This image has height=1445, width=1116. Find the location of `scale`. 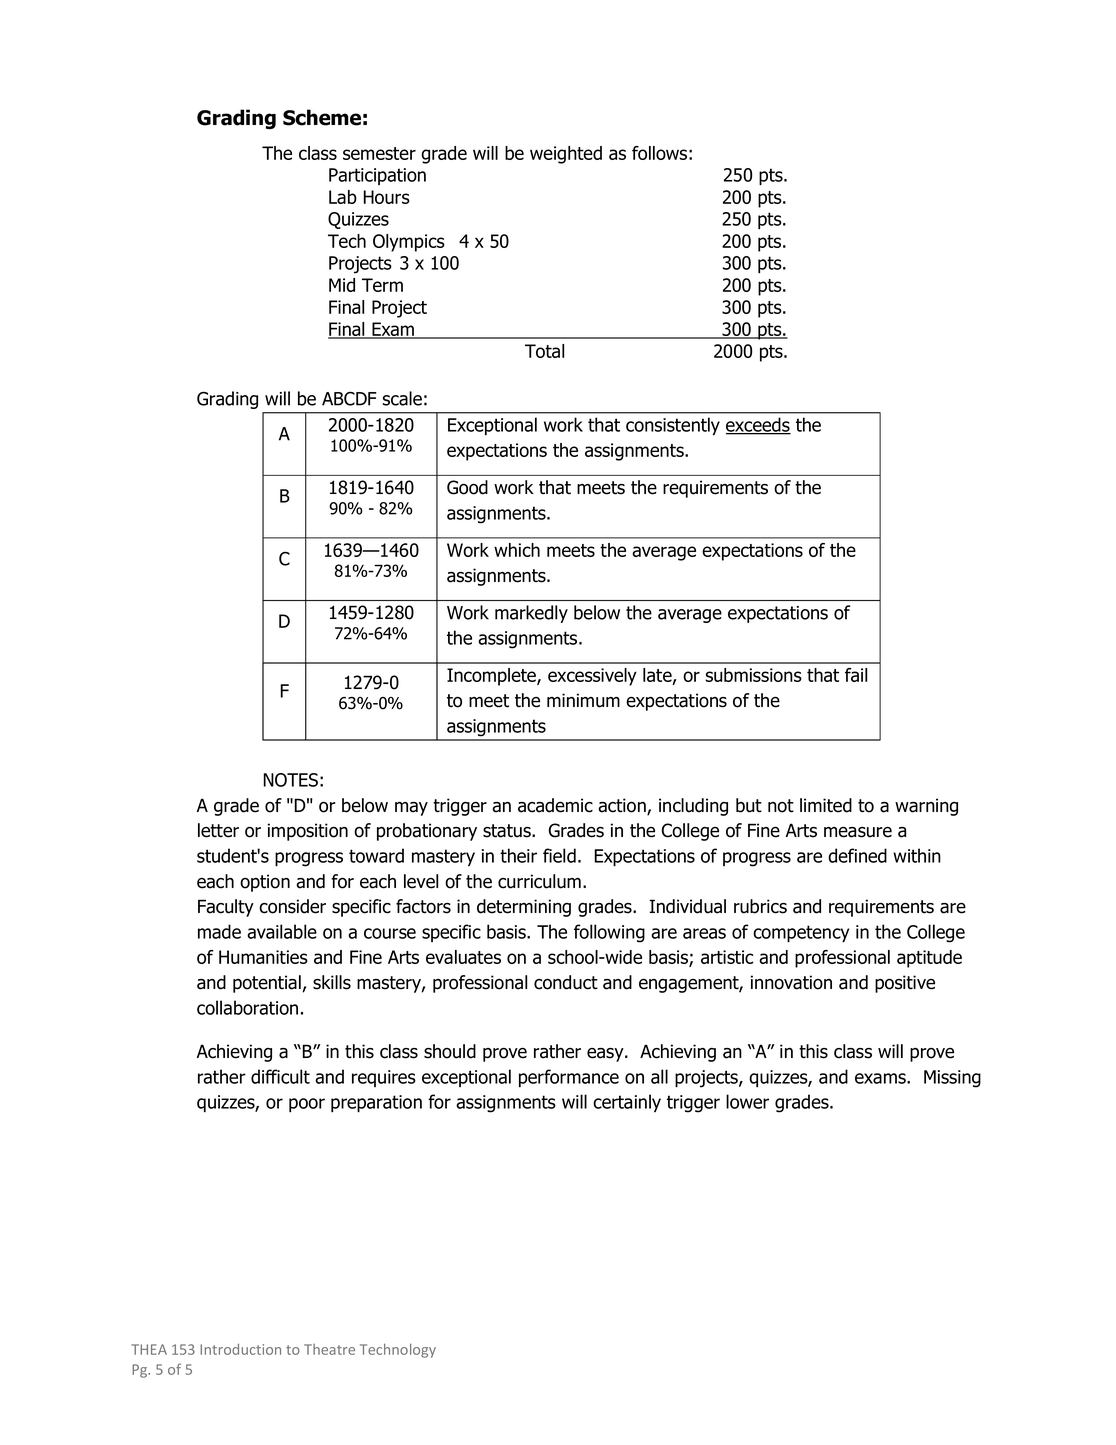

scale is located at coordinates (402, 398).
